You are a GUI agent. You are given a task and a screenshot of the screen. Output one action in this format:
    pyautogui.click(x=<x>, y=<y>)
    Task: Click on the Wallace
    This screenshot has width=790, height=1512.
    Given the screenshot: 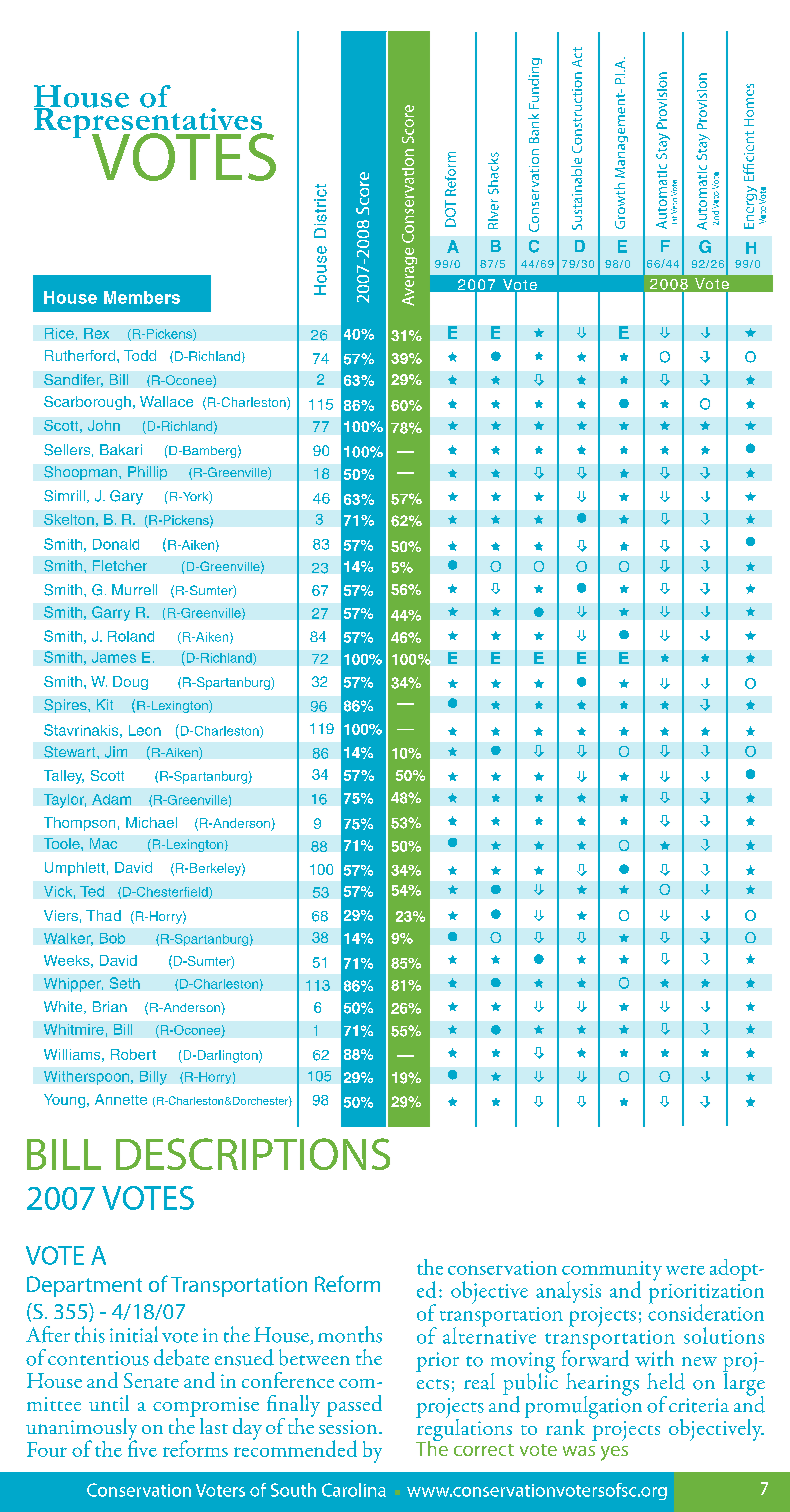 What is the action you would take?
    pyautogui.click(x=166, y=401)
